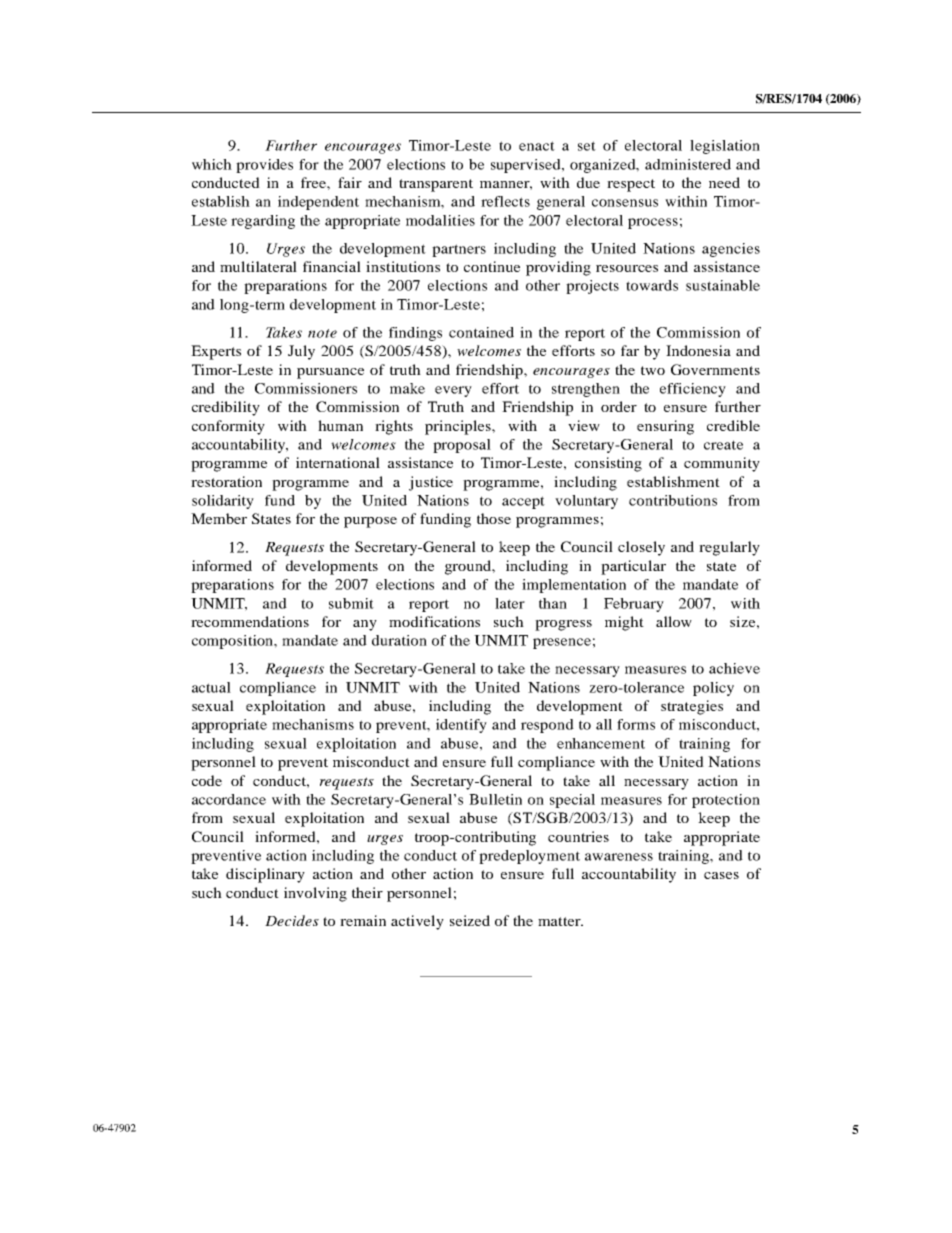  I want to click on allow, so click(674, 621).
